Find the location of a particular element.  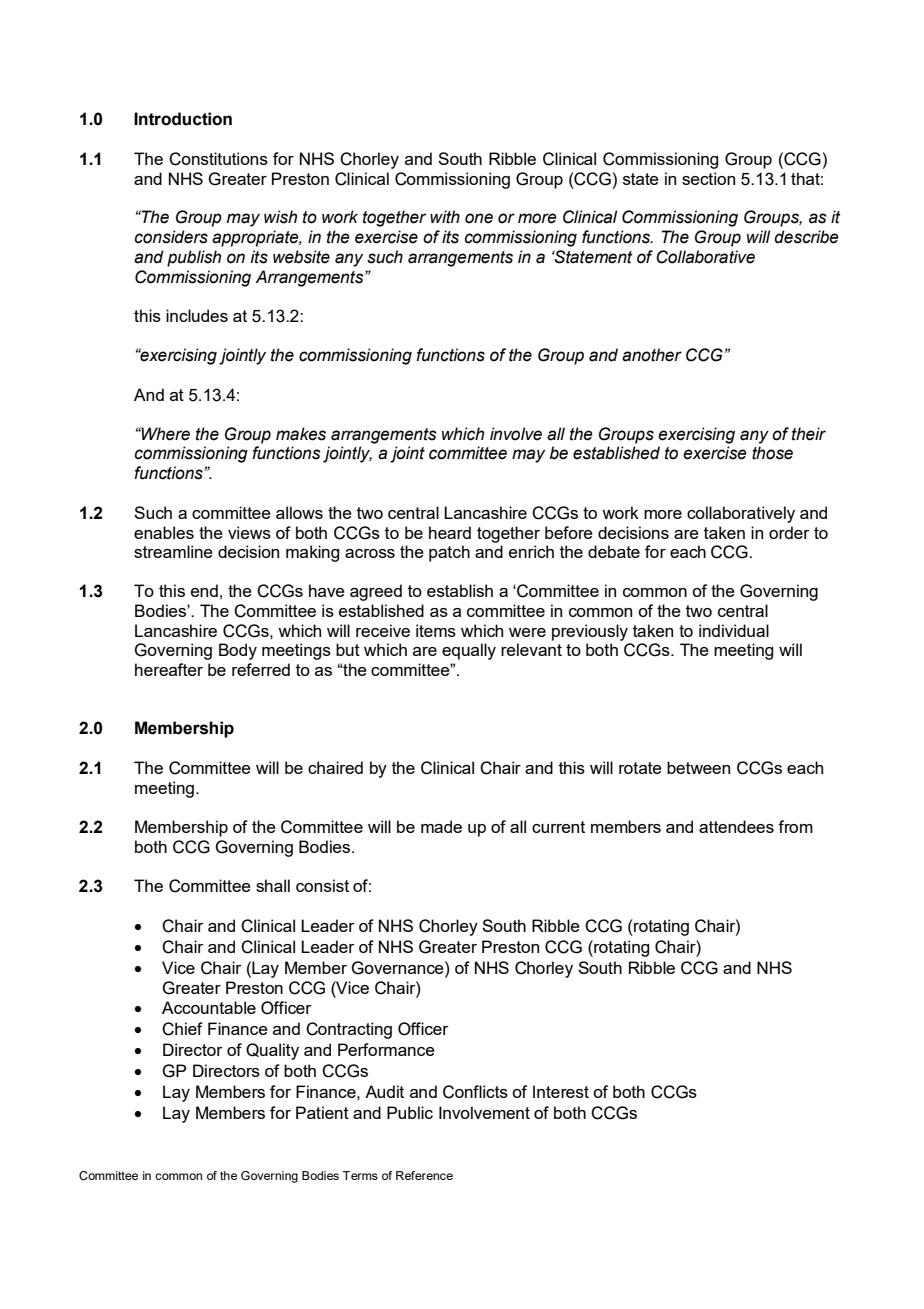

one is located at coordinates (479, 218).
